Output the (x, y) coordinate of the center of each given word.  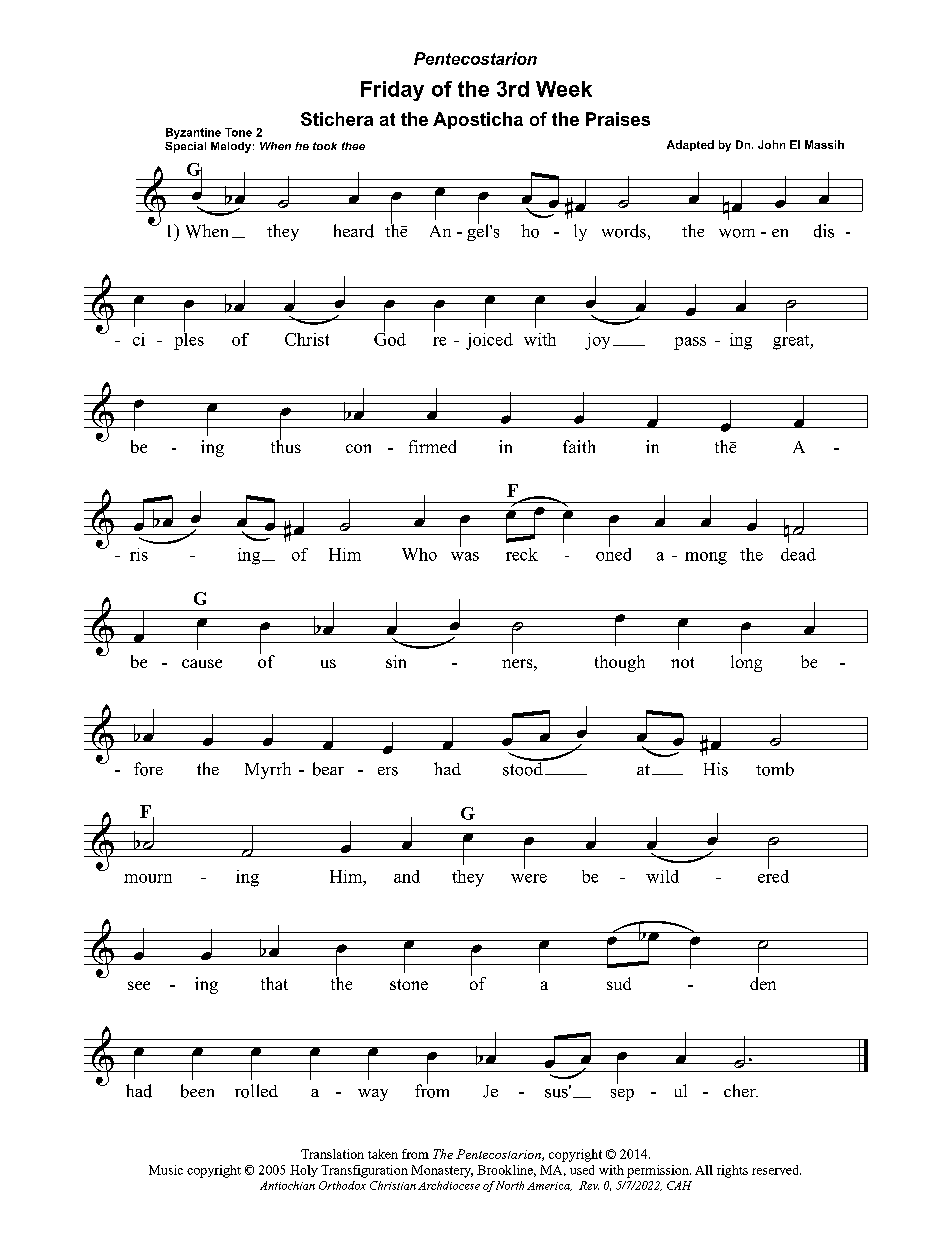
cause (202, 663)
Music (166, 1170)
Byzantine (193, 133)
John (771, 144)
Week (564, 89)
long (746, 662)
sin (396, 661)
